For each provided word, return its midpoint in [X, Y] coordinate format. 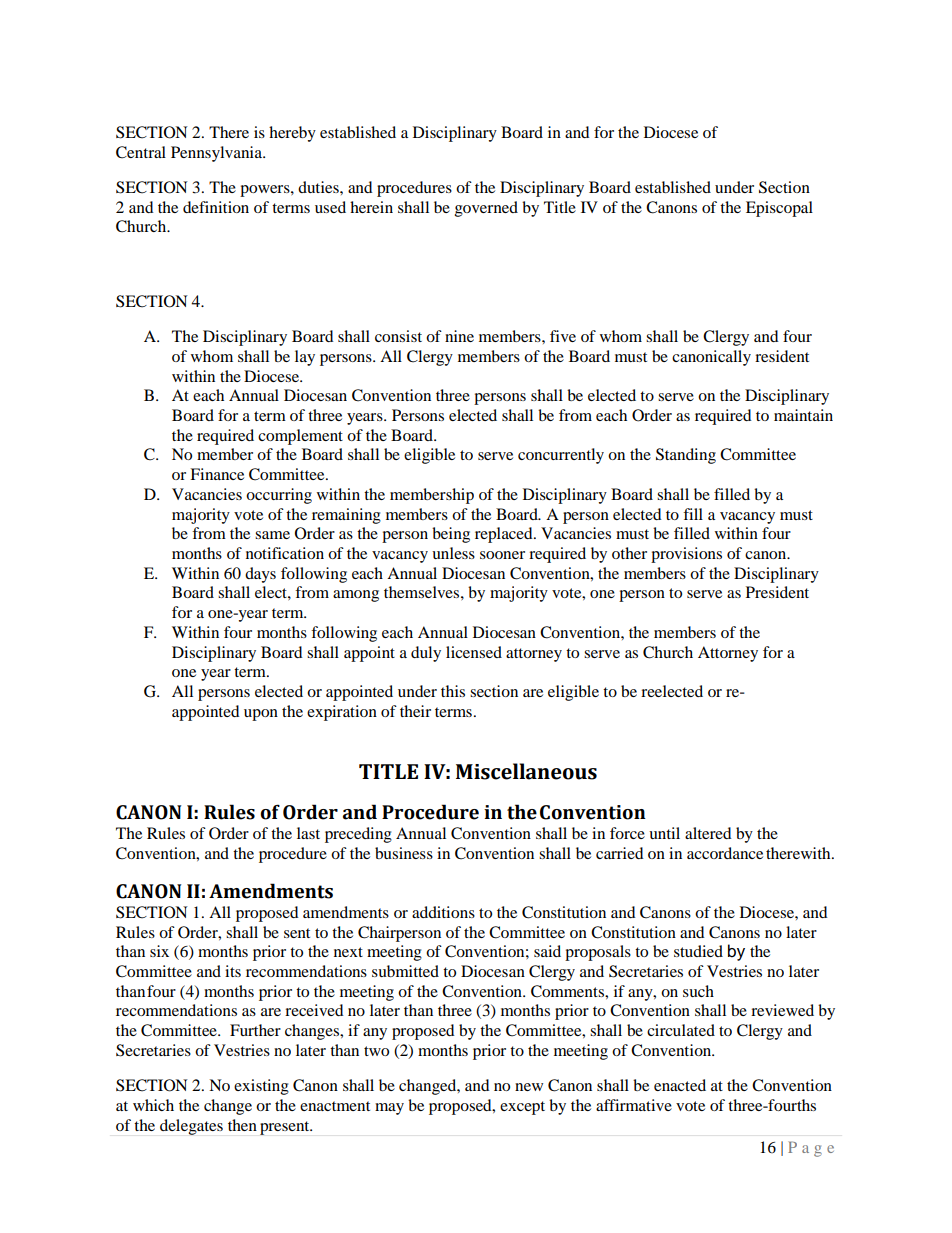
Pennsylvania [218, 154]
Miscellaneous [526, 771]
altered [708, 833]
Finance [217, 474]
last [308, 833]
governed [486, 209]
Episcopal [779, 209]
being [451, 535]
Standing [686, 456]
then [242, 1125]
